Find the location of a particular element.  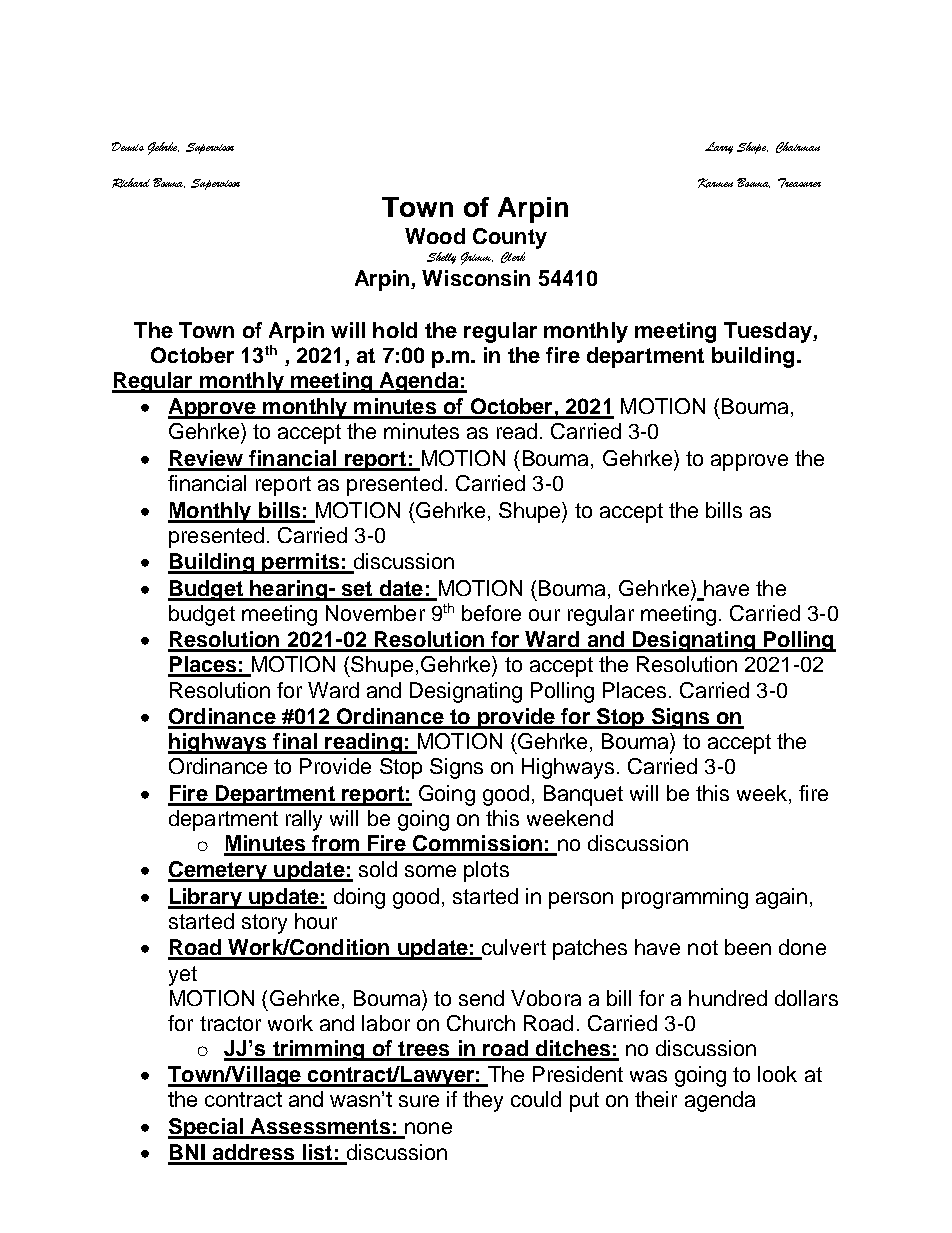

Richard is located at coordinates (131, 183).
